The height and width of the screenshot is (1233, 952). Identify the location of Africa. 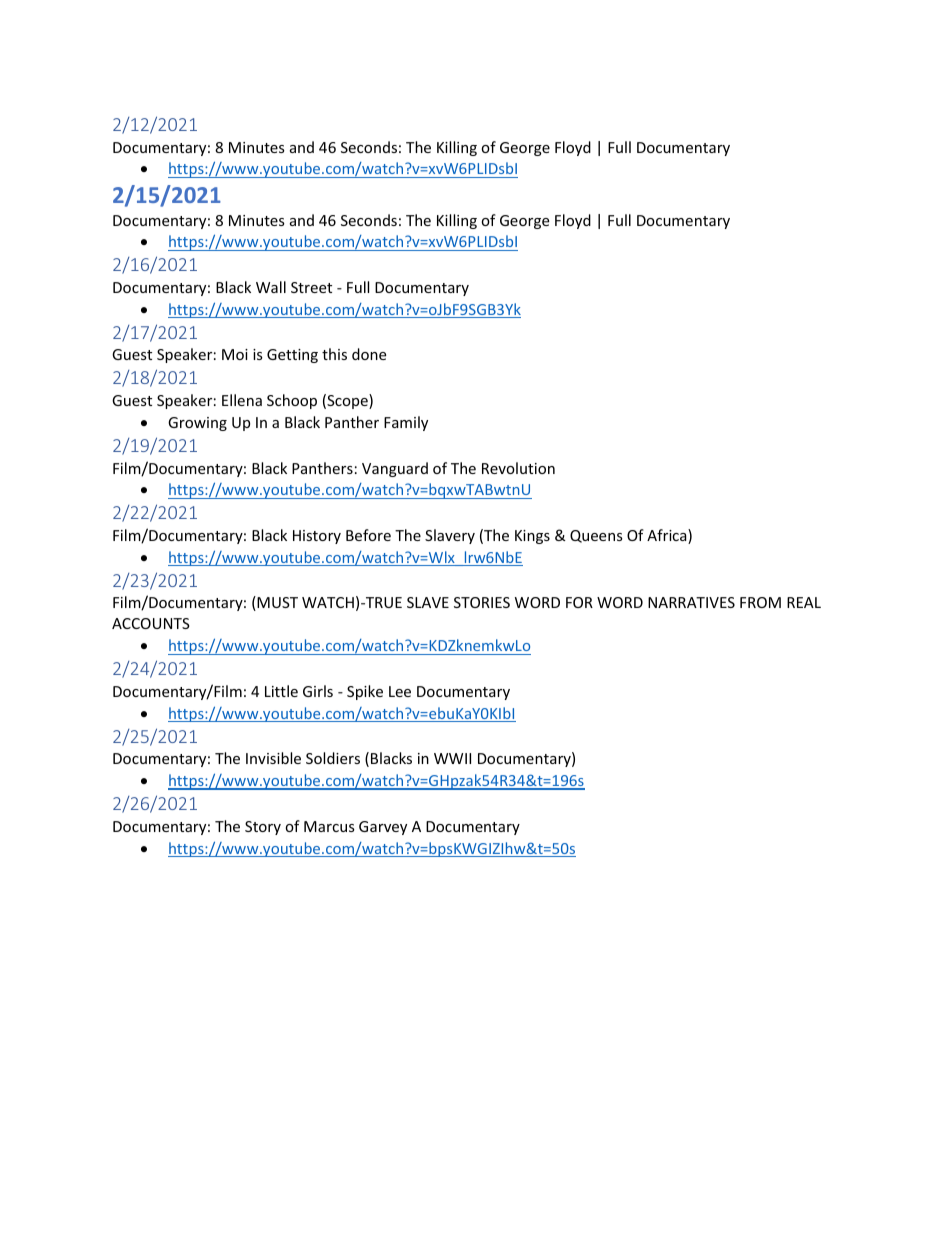
(668, 536).
